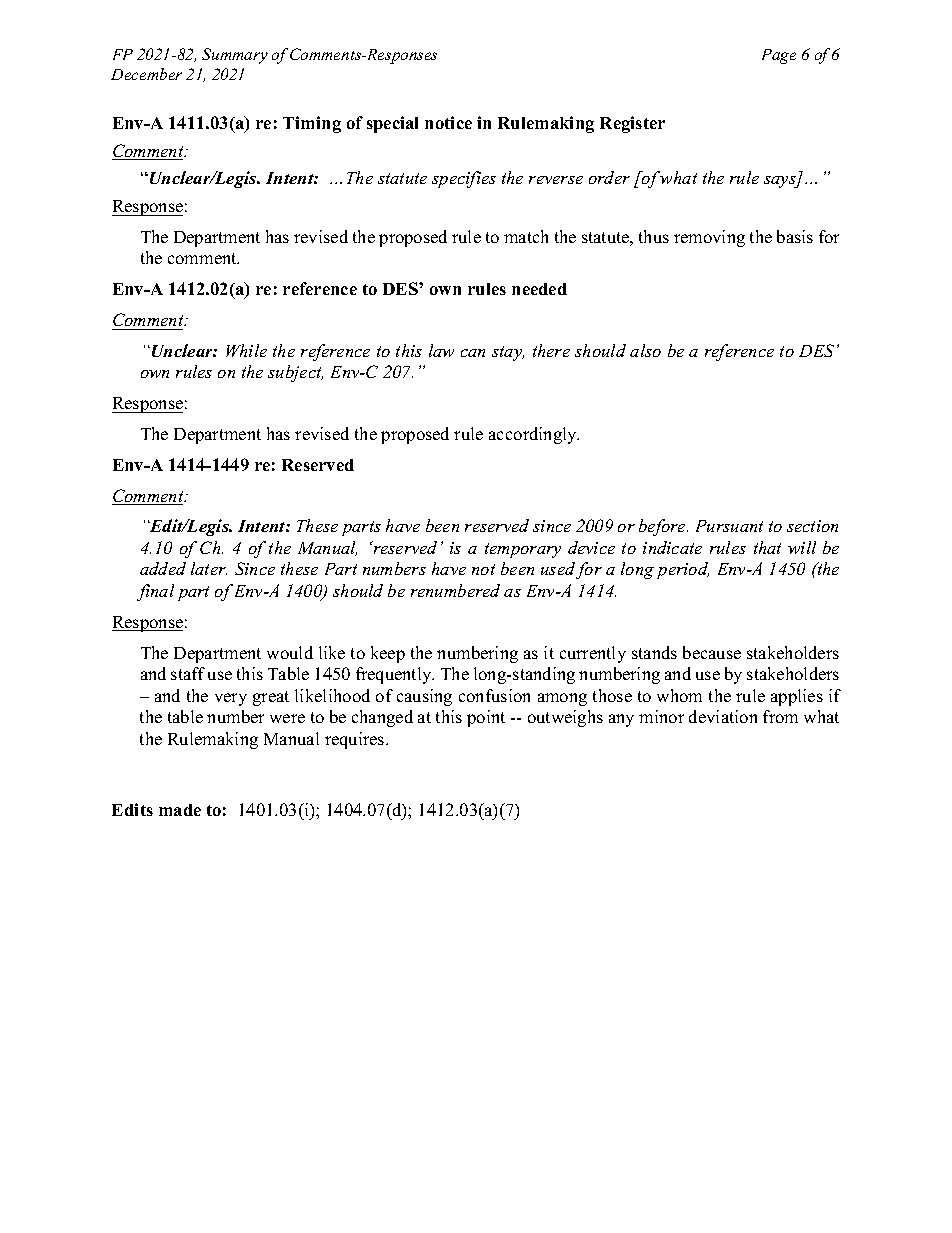  What do you see at coordinates (723, 716) in the screenshot?
I see `deviation` at bounding box center [723, 716].
